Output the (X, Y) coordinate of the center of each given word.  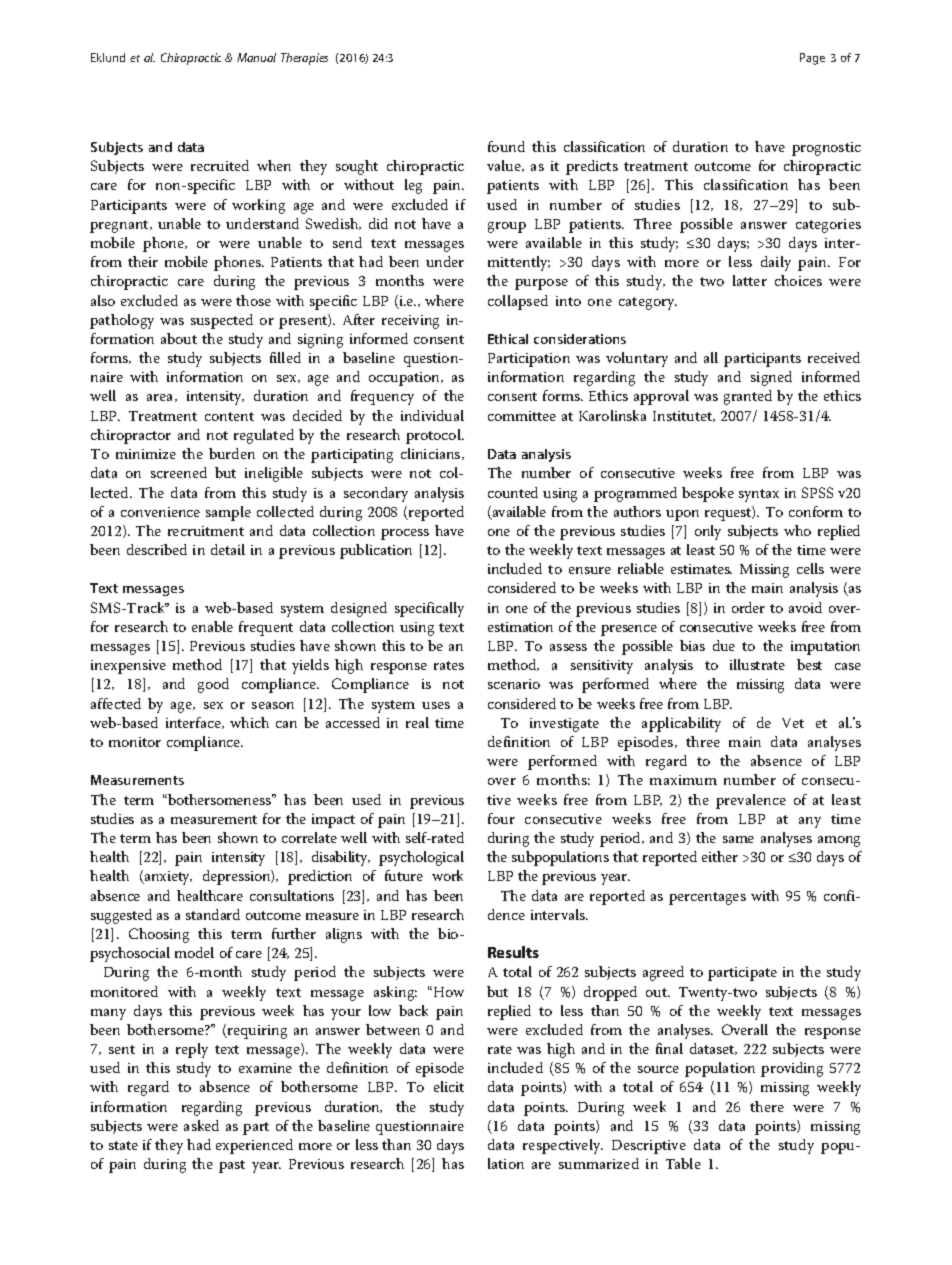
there (767, 1106)
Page (812, 59)
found (506, 146)
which (249, 722)
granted (748, 397)
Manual (256, 57)
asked (201, 1125)
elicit (449, 1086)
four (501, 818)
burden (232, 453)
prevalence (751, 801)
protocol (434, 436)
